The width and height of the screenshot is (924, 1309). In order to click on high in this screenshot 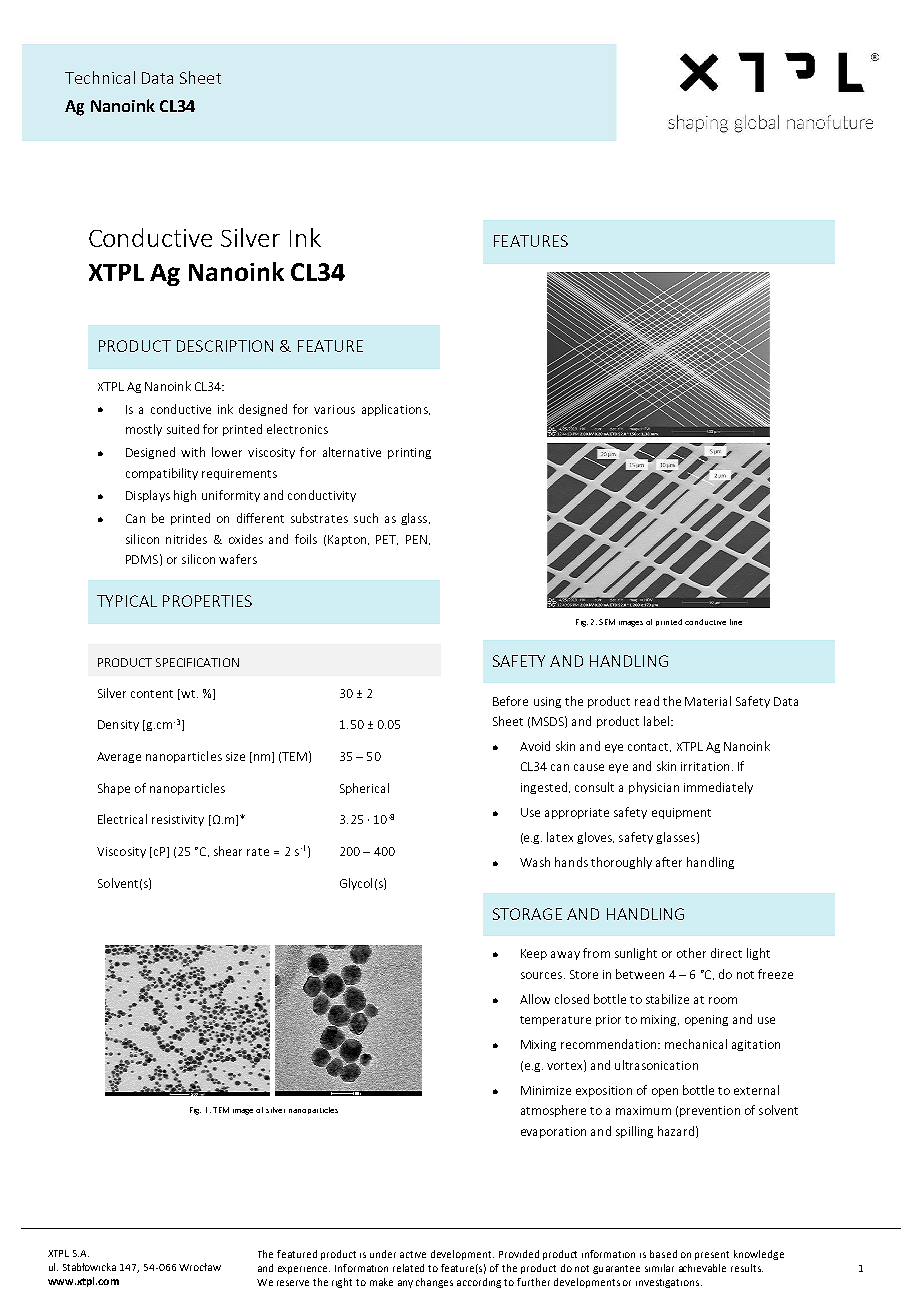, I will do `click(185, 496)`.
